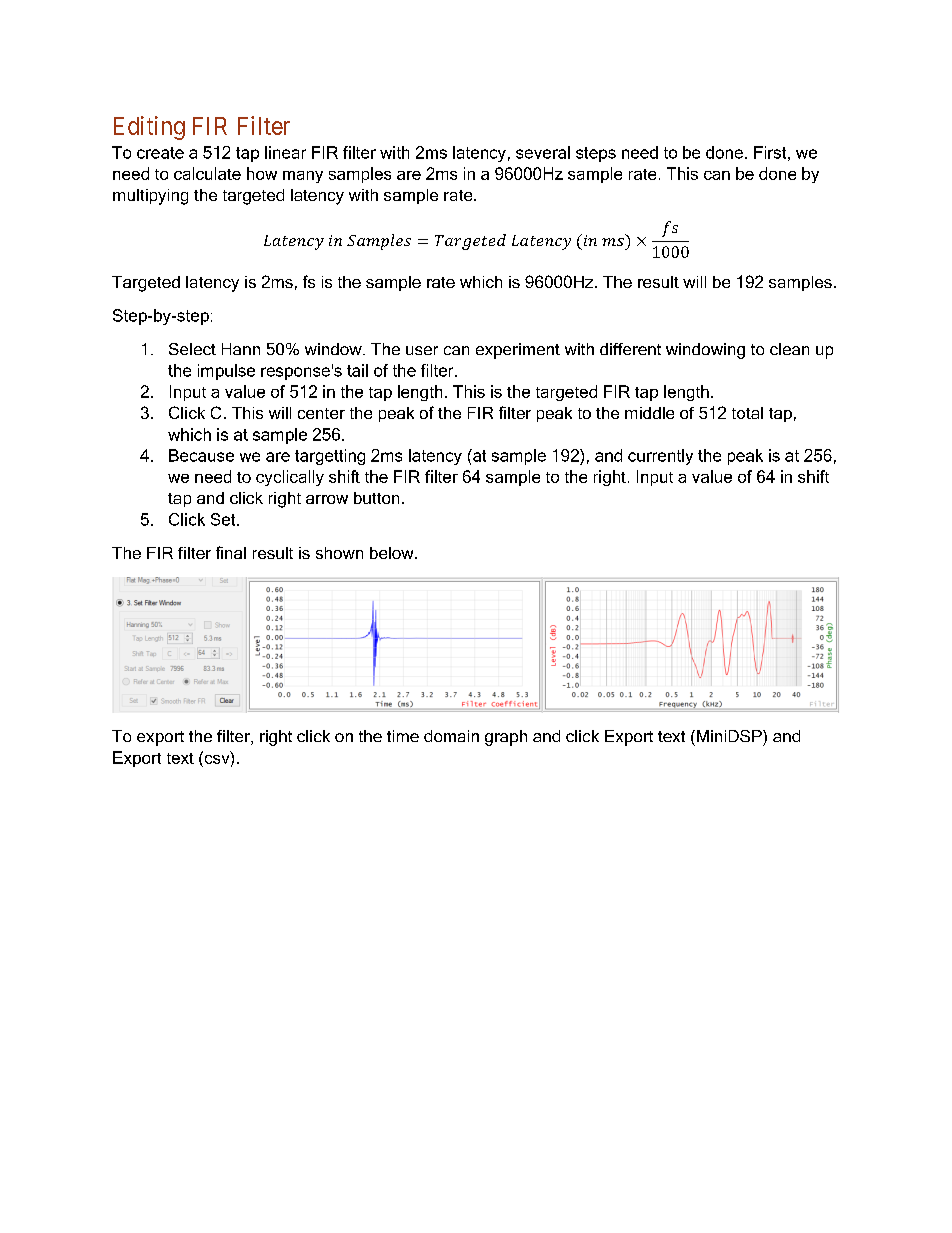  I want to click on impulse, so click(226, 372).
